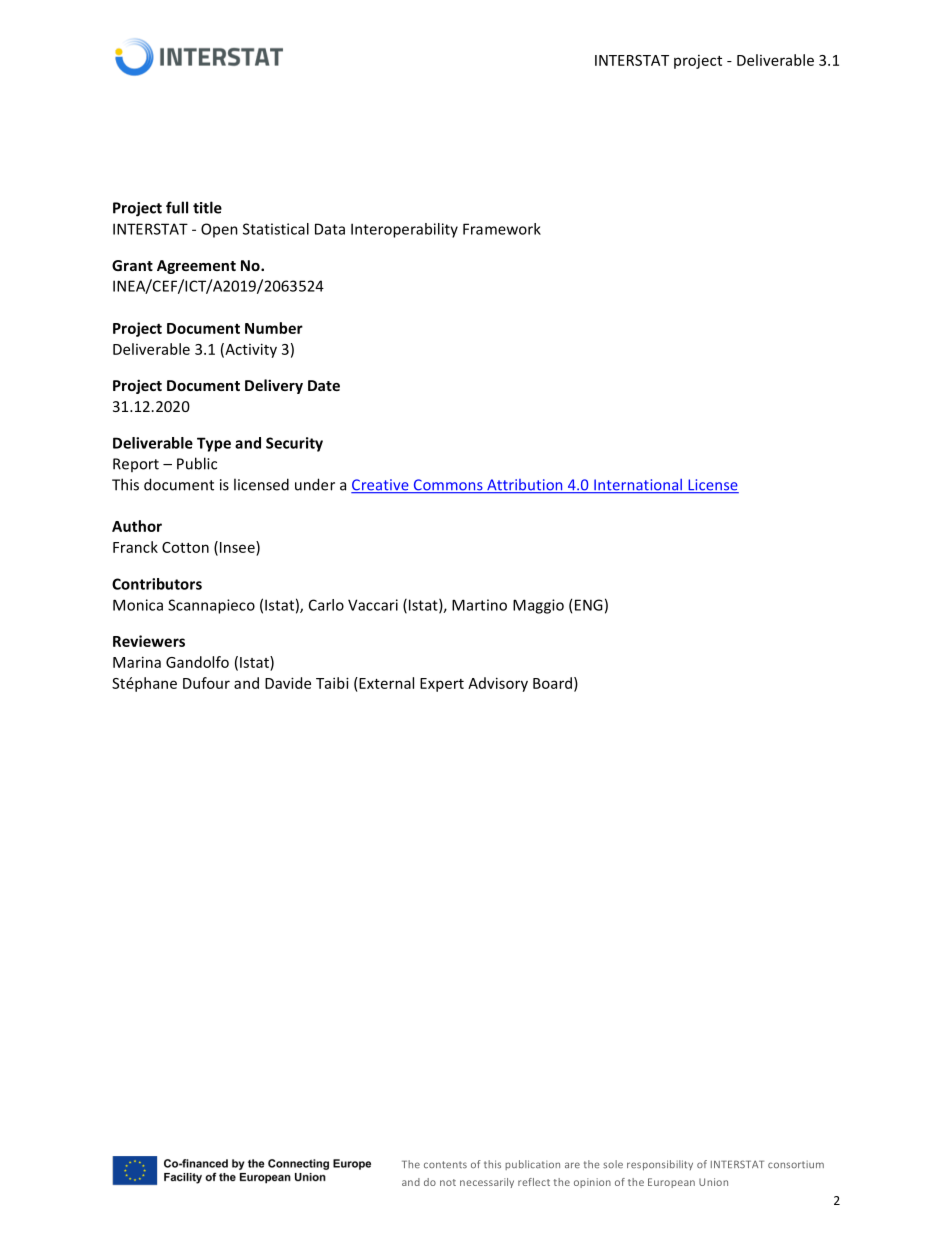 This document has height=1233, width=952. What do you see at coordinates (288, 683) in the document?
I see `Davide` at bounding box center [288, 683].
